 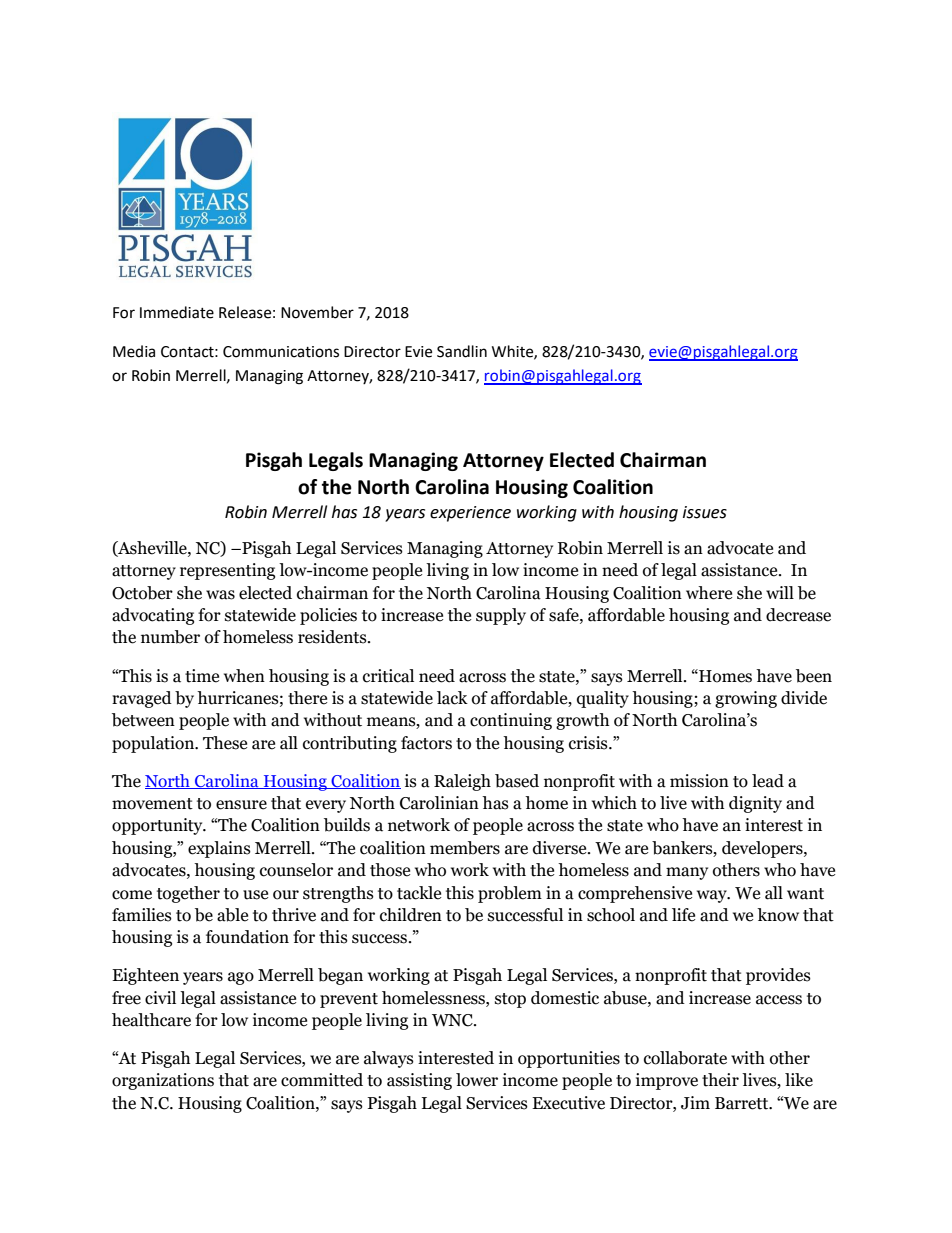 I want to click on Communications, so click(x=281, y=352).
